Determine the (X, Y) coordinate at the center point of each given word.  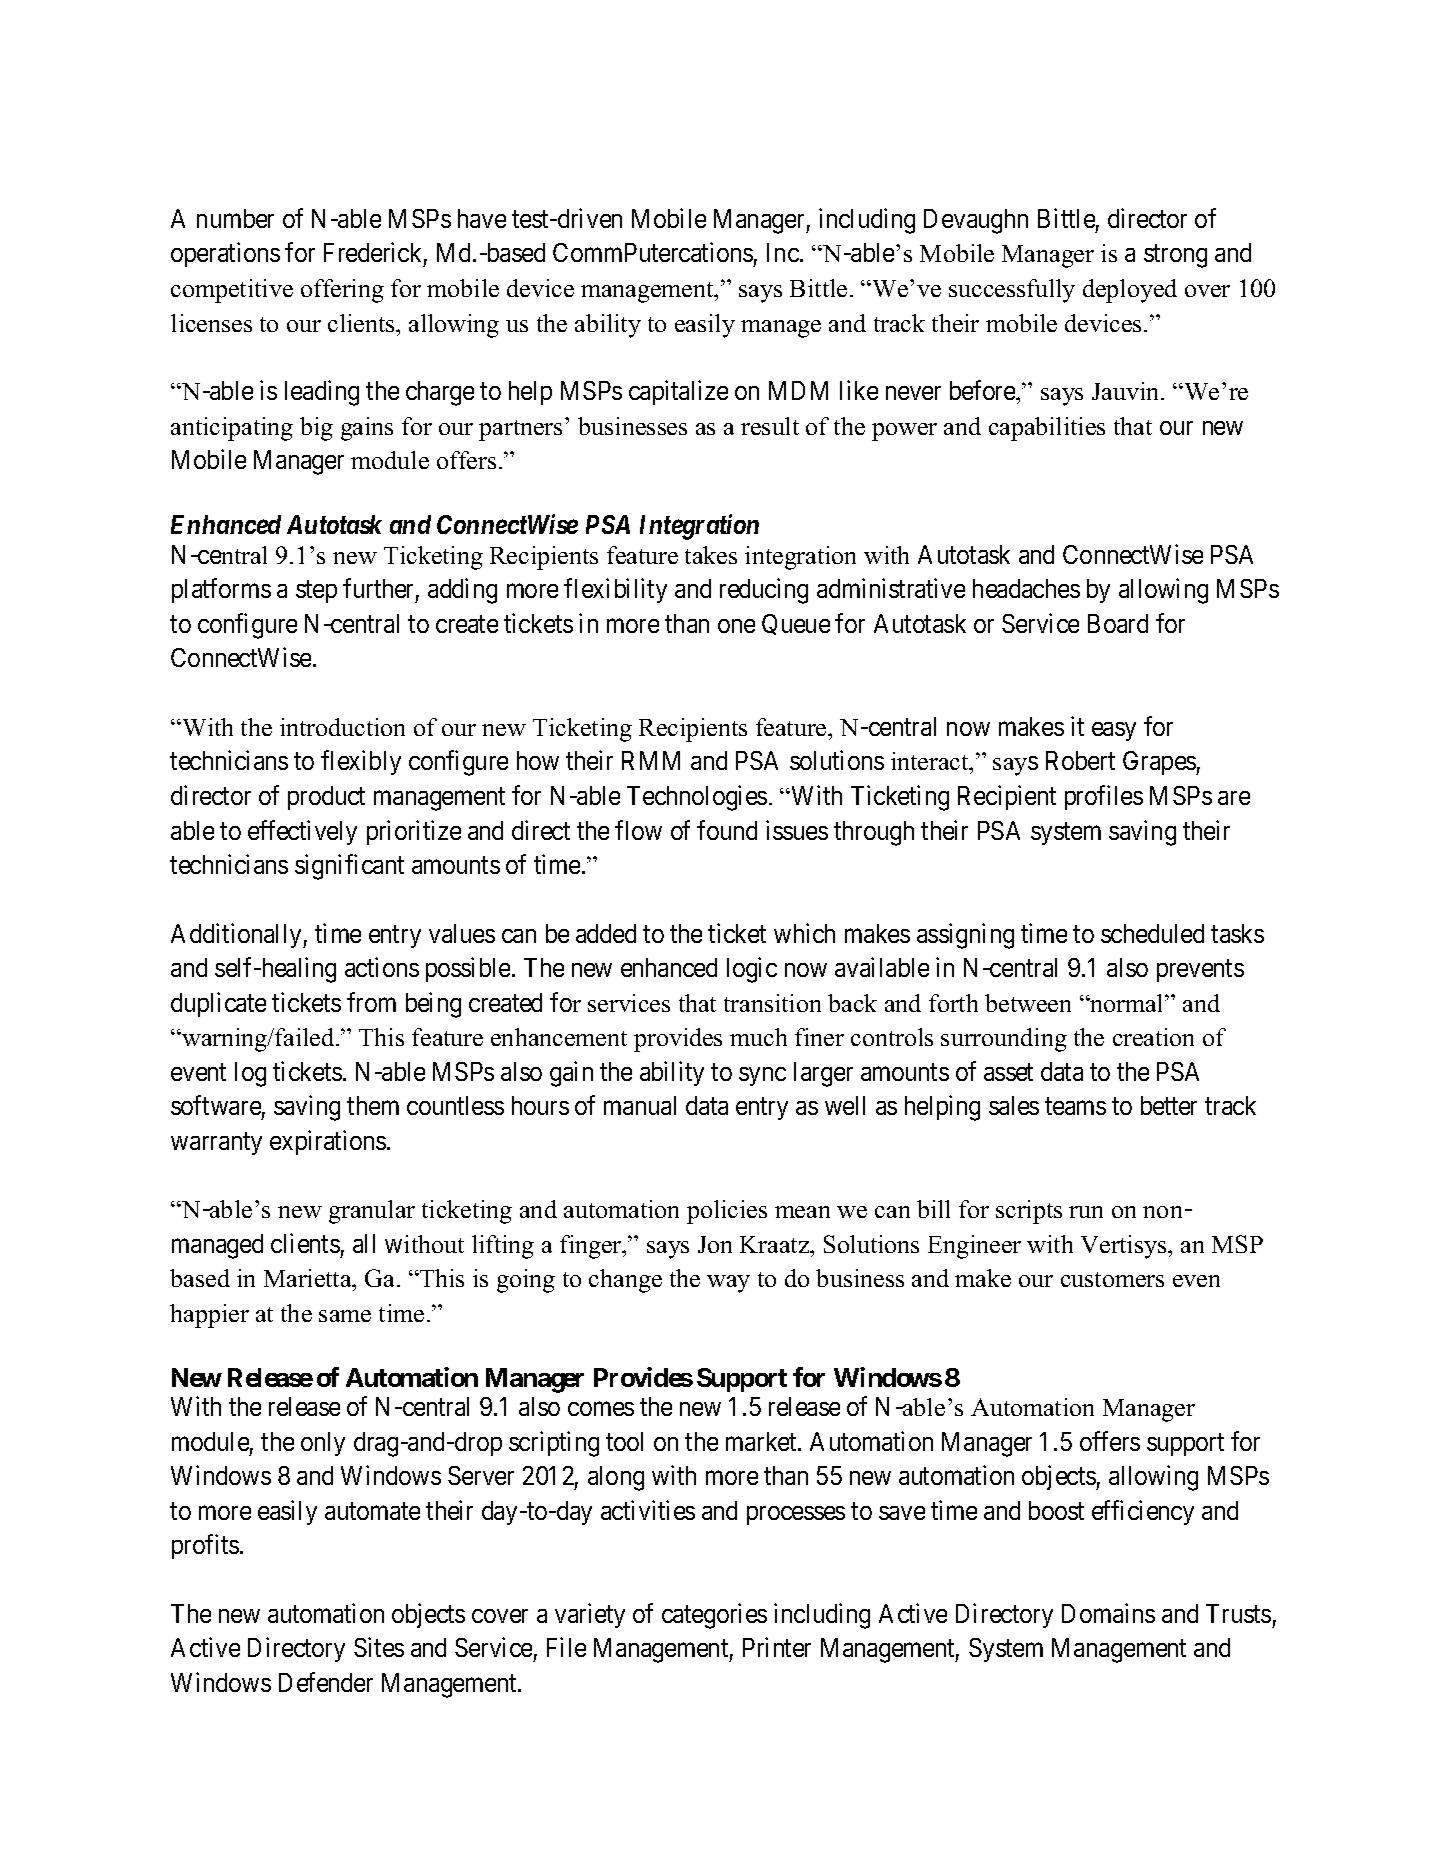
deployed (1130, 291)
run (1086, 1212)
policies (727, 1212)
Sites (379, 1647)
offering (342, 291)
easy (1114, 731)
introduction (342, 727)
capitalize (678, 392)
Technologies (697, 798)
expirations (328, 1142)
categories (714, 1616)
